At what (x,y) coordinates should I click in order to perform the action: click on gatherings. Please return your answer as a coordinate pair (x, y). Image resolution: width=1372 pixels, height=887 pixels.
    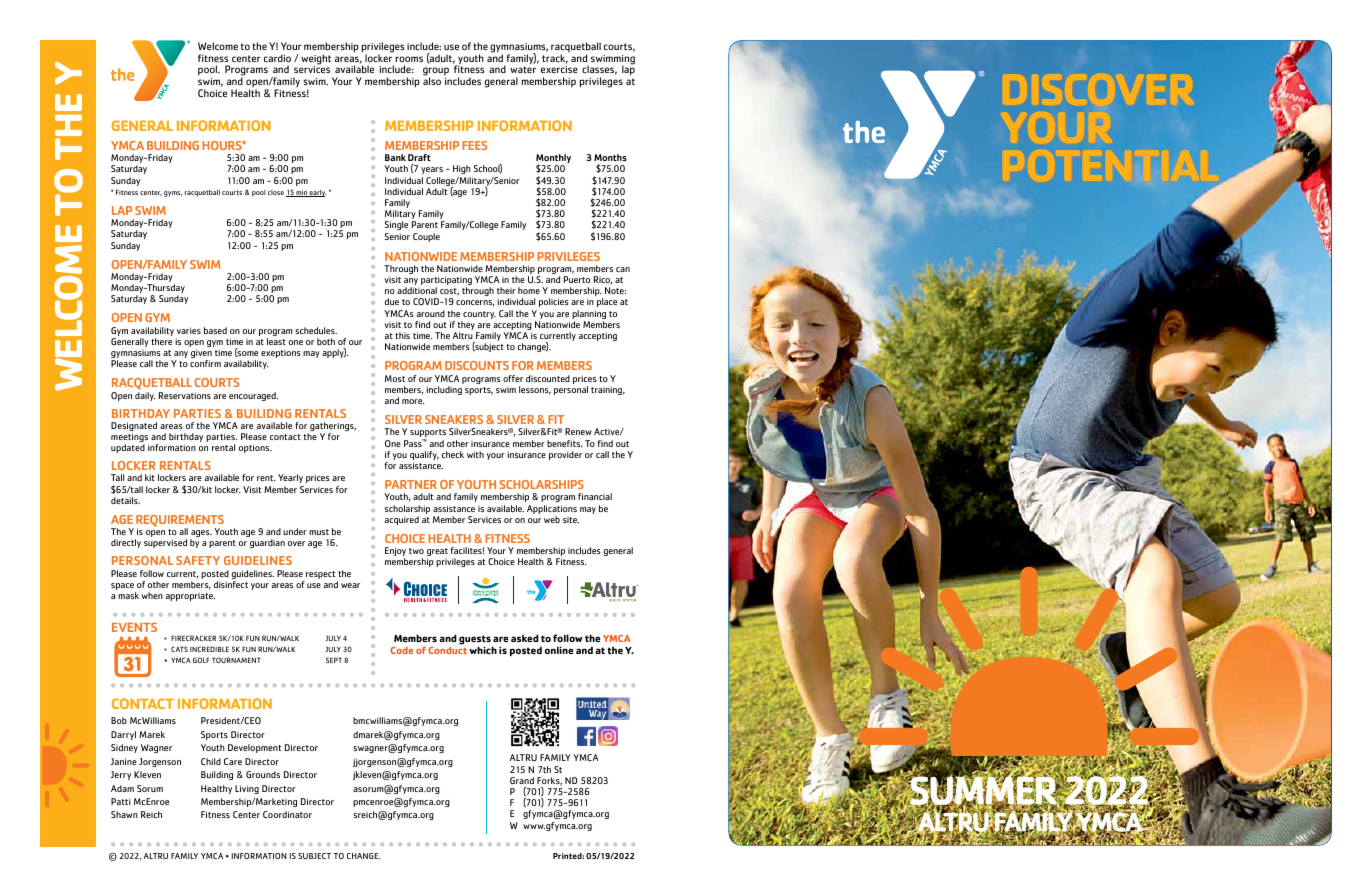
    Looking at the image, I should click on (332, 428).
